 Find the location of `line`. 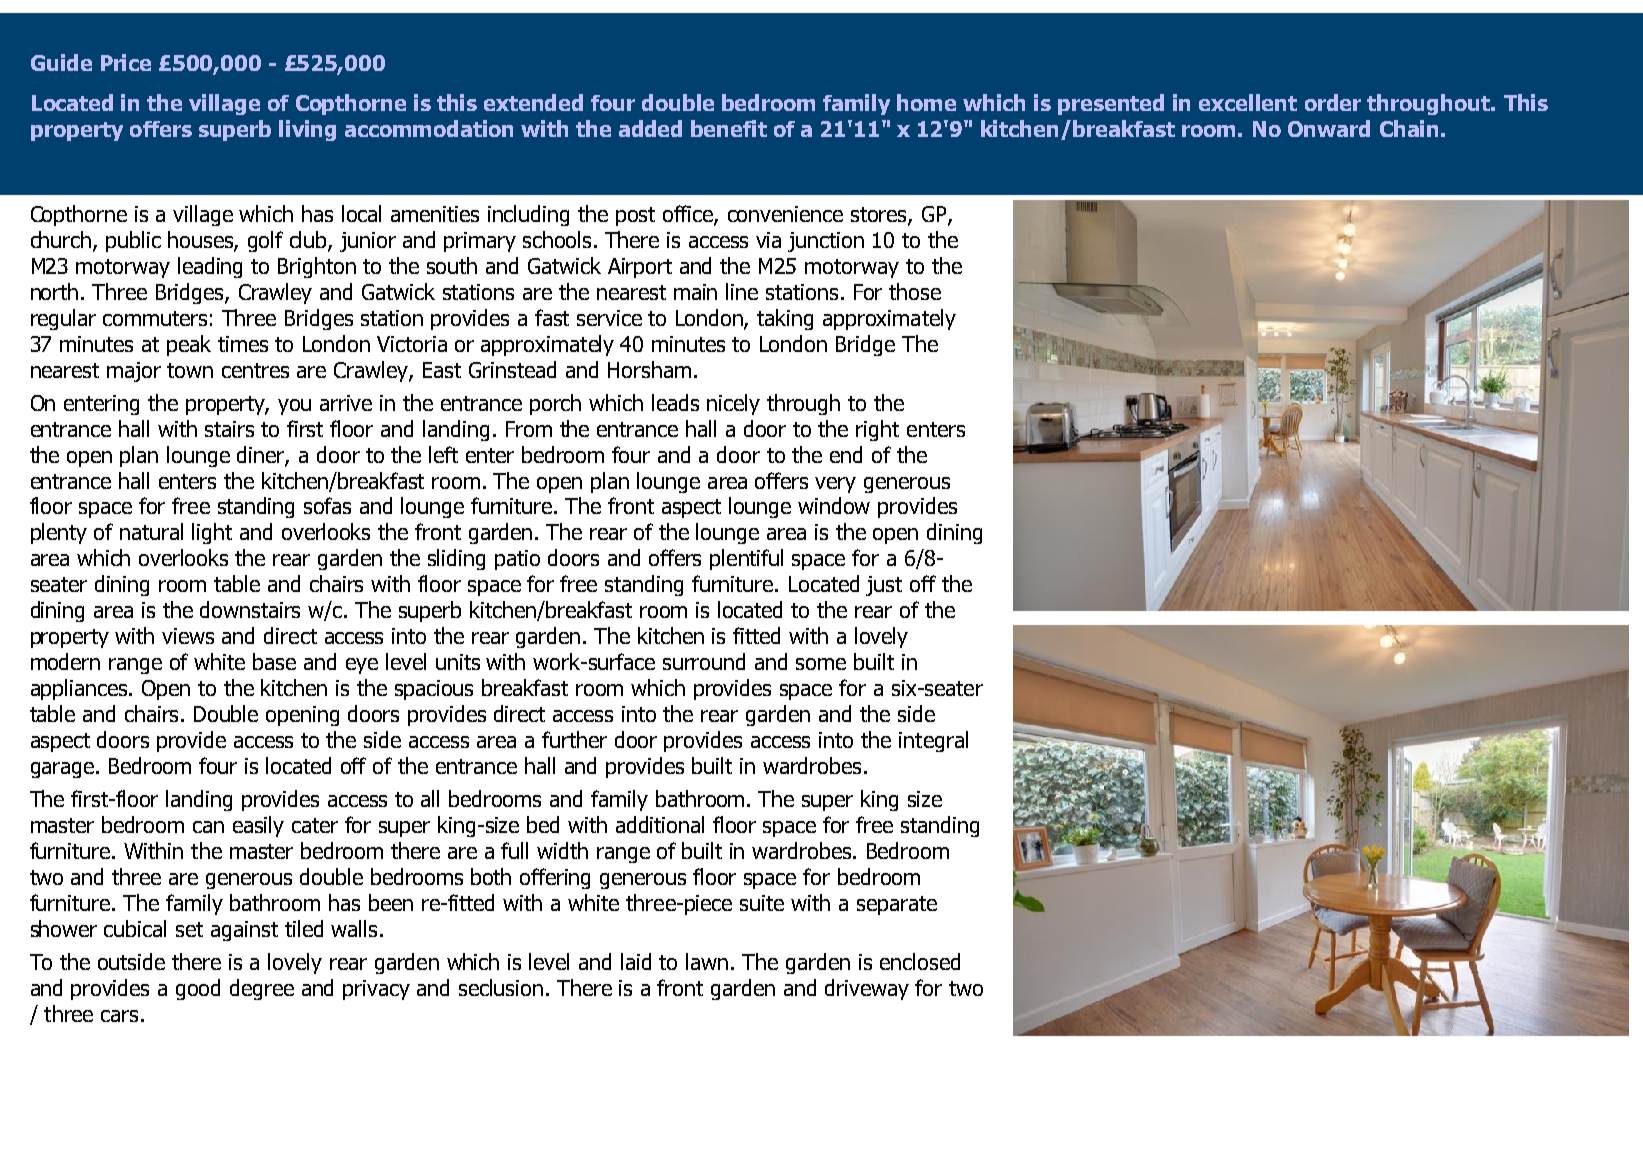

line is located at coordinates (742, 291).
